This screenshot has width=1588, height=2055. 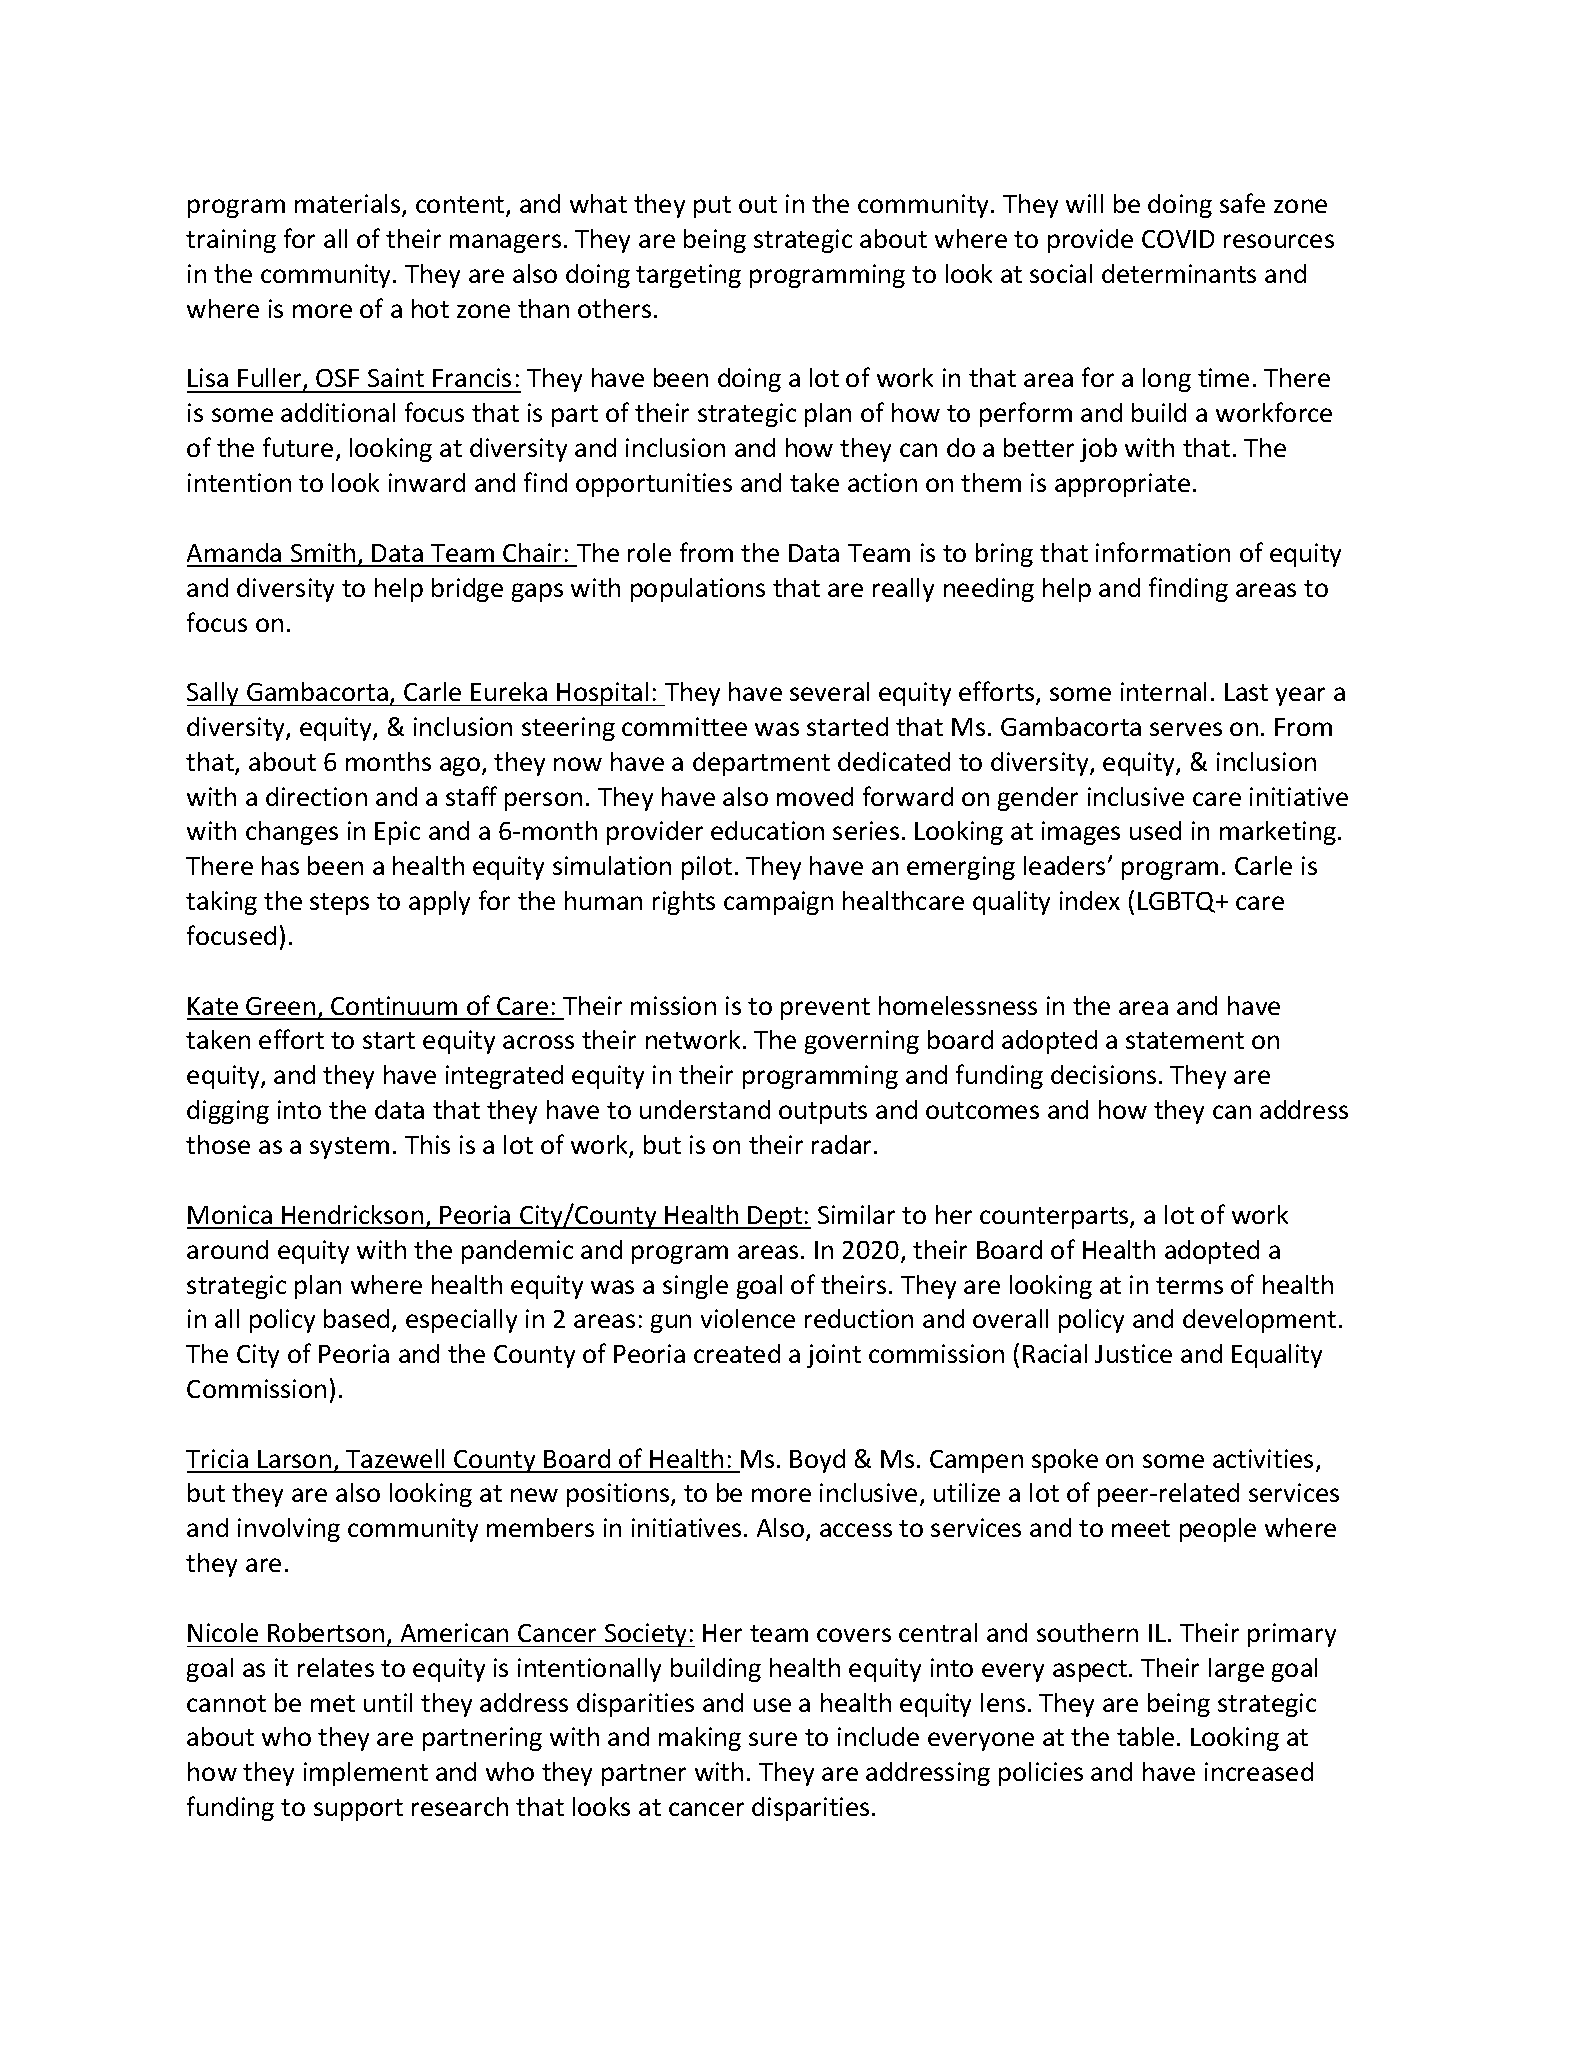 I want to click on moved, so click(x=815, y=796).
